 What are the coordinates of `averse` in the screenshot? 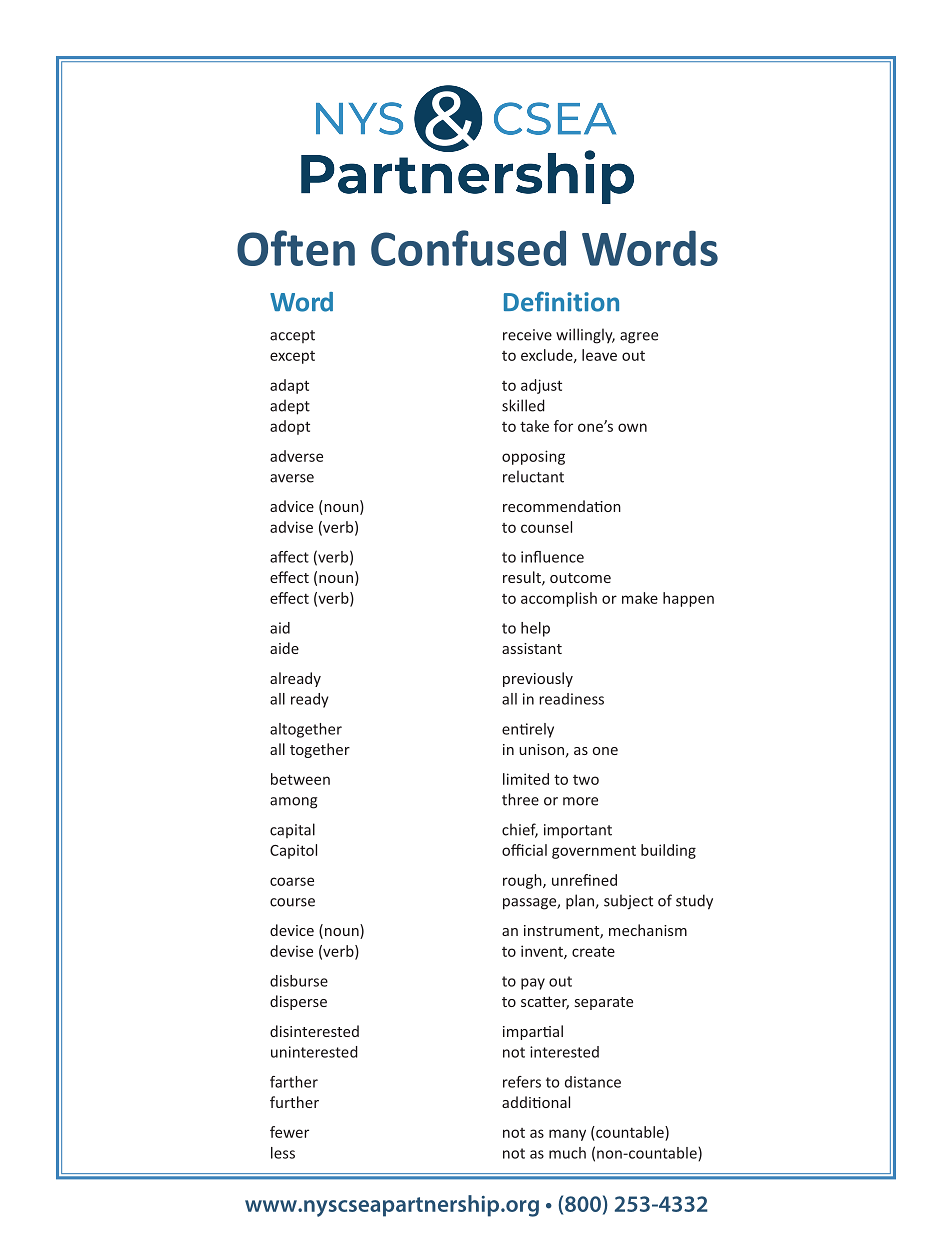 It's located at (292, 478).
